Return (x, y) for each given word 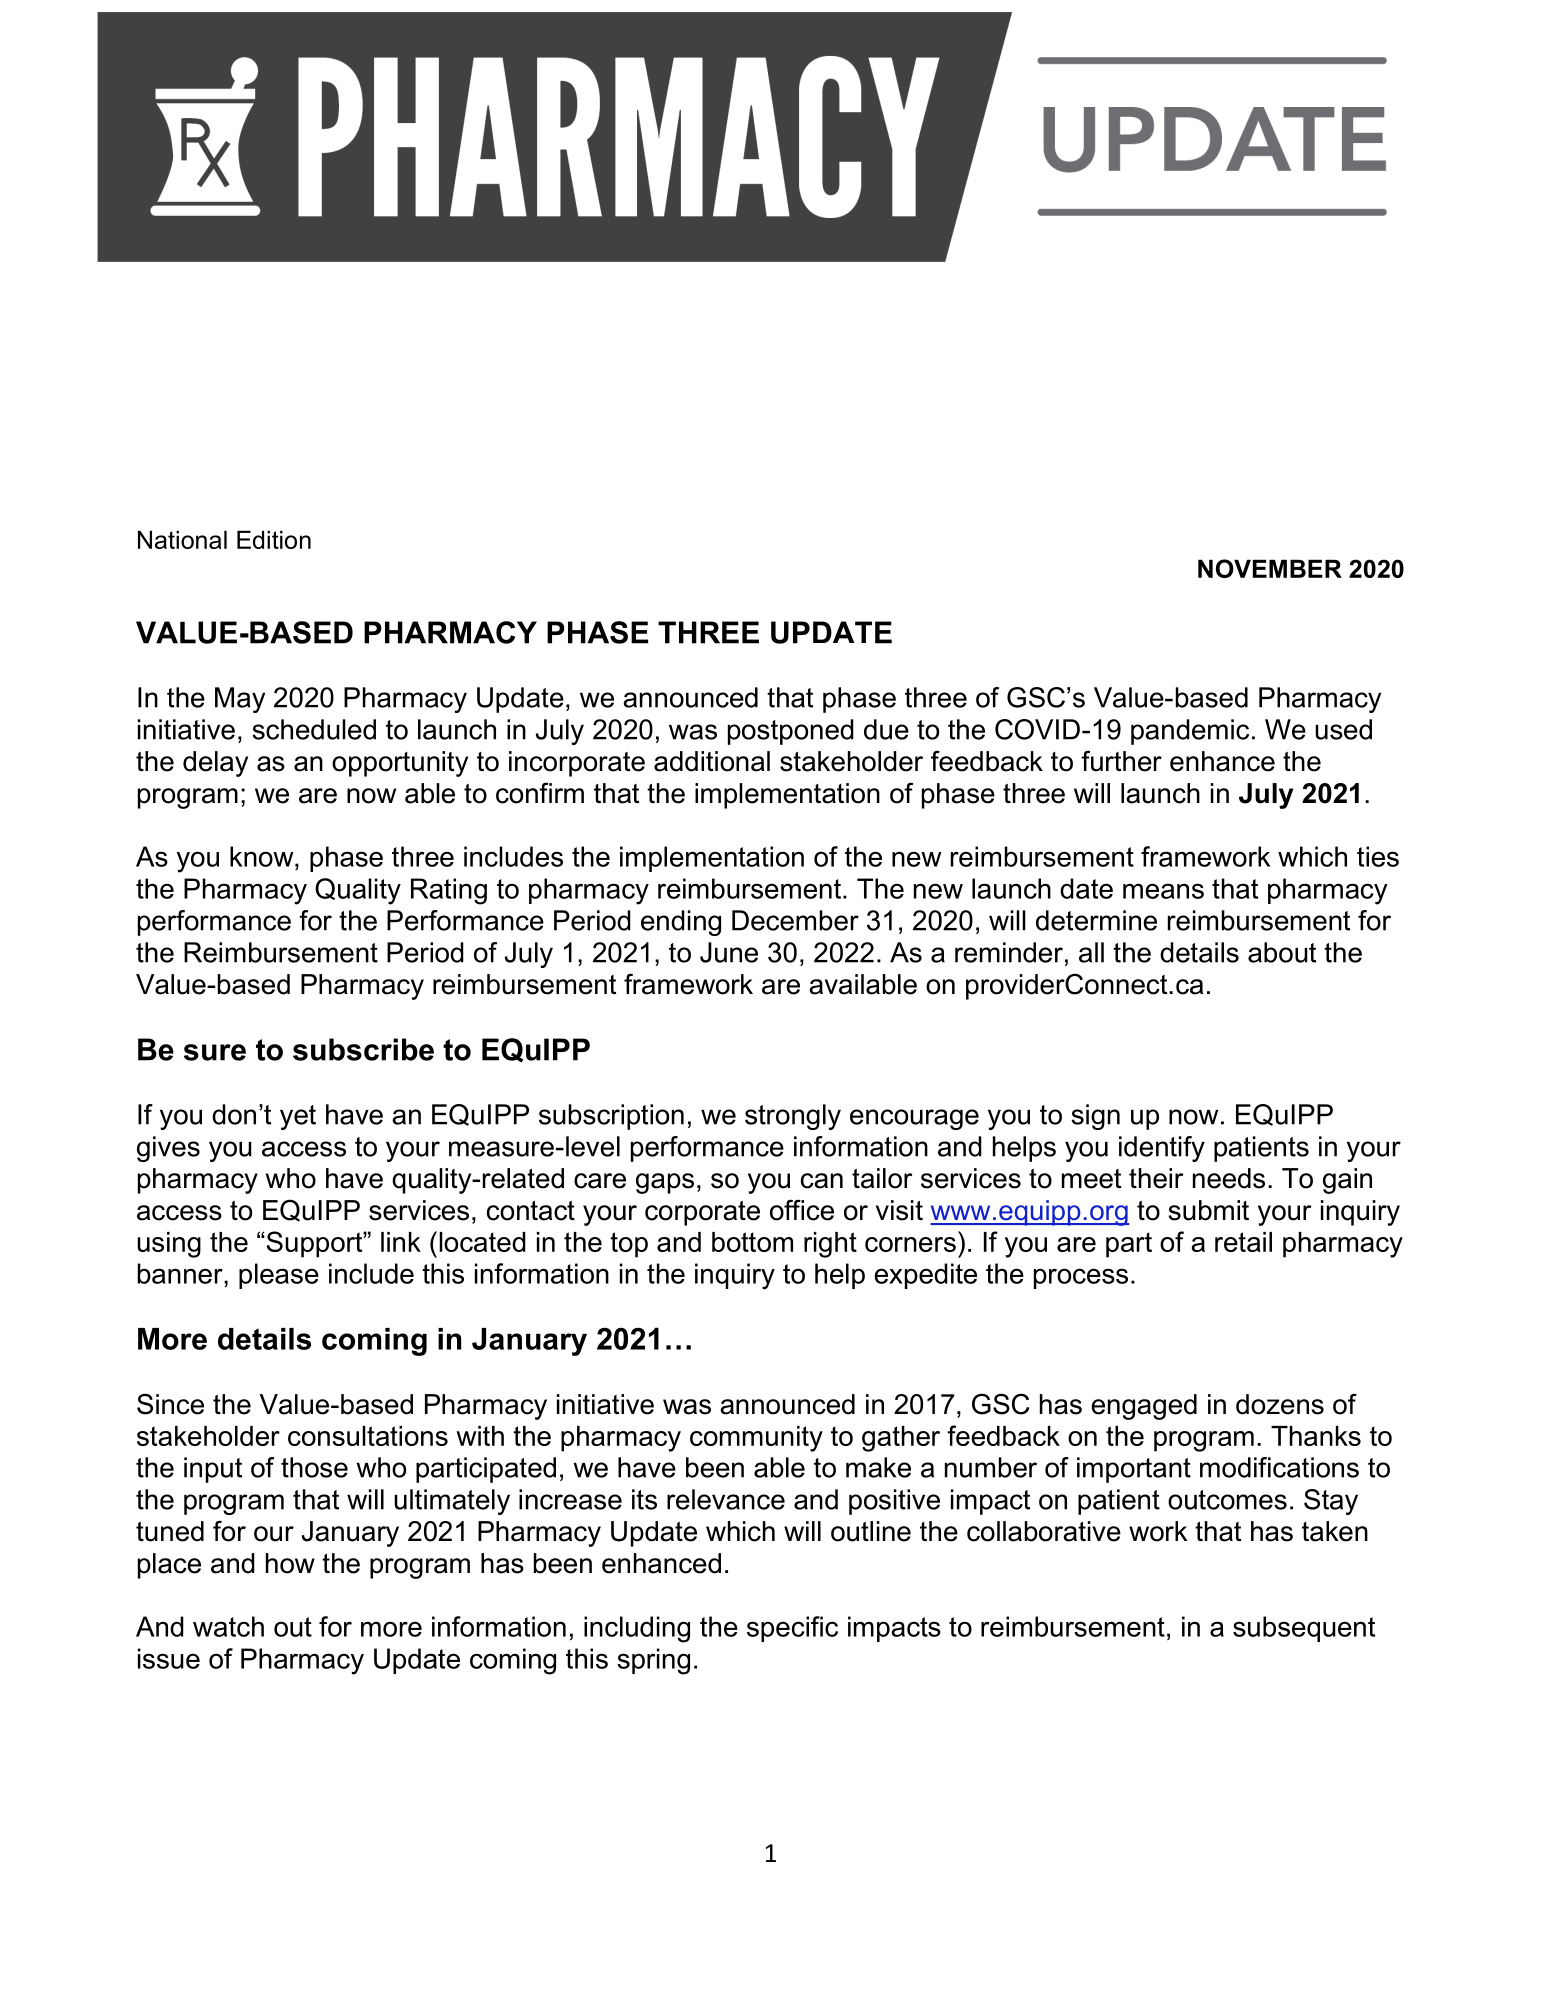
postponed (791, 732)
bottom (752, 1242)
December (795, 920)
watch (228, 1626)
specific (792, 1629)
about (1282, 952)
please (279, 1276)
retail (1243, 1242)
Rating (449, 891)
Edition (274, 539)
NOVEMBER (1270, 568)
